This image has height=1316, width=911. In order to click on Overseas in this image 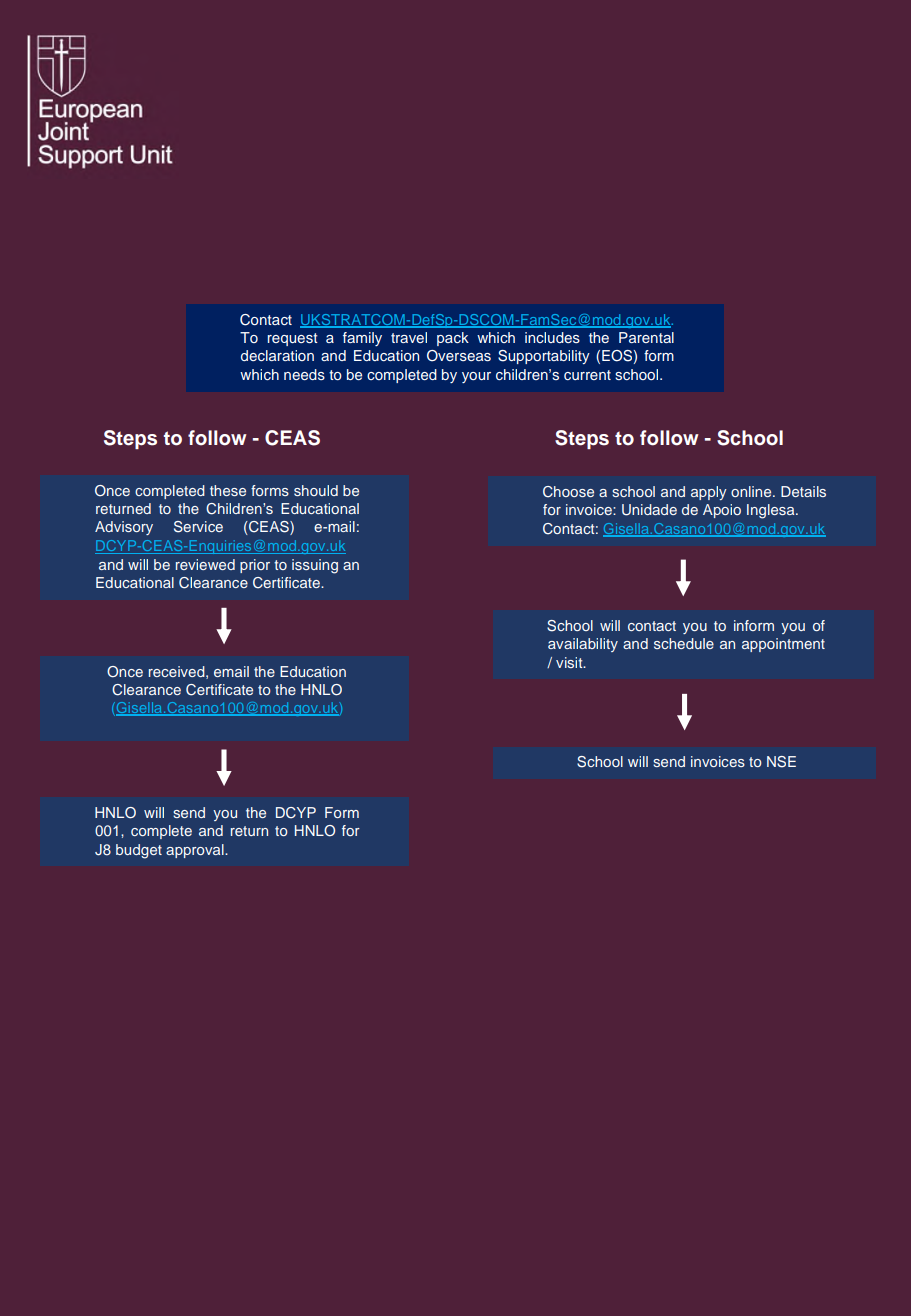, I will do `click(459, 356)`.
